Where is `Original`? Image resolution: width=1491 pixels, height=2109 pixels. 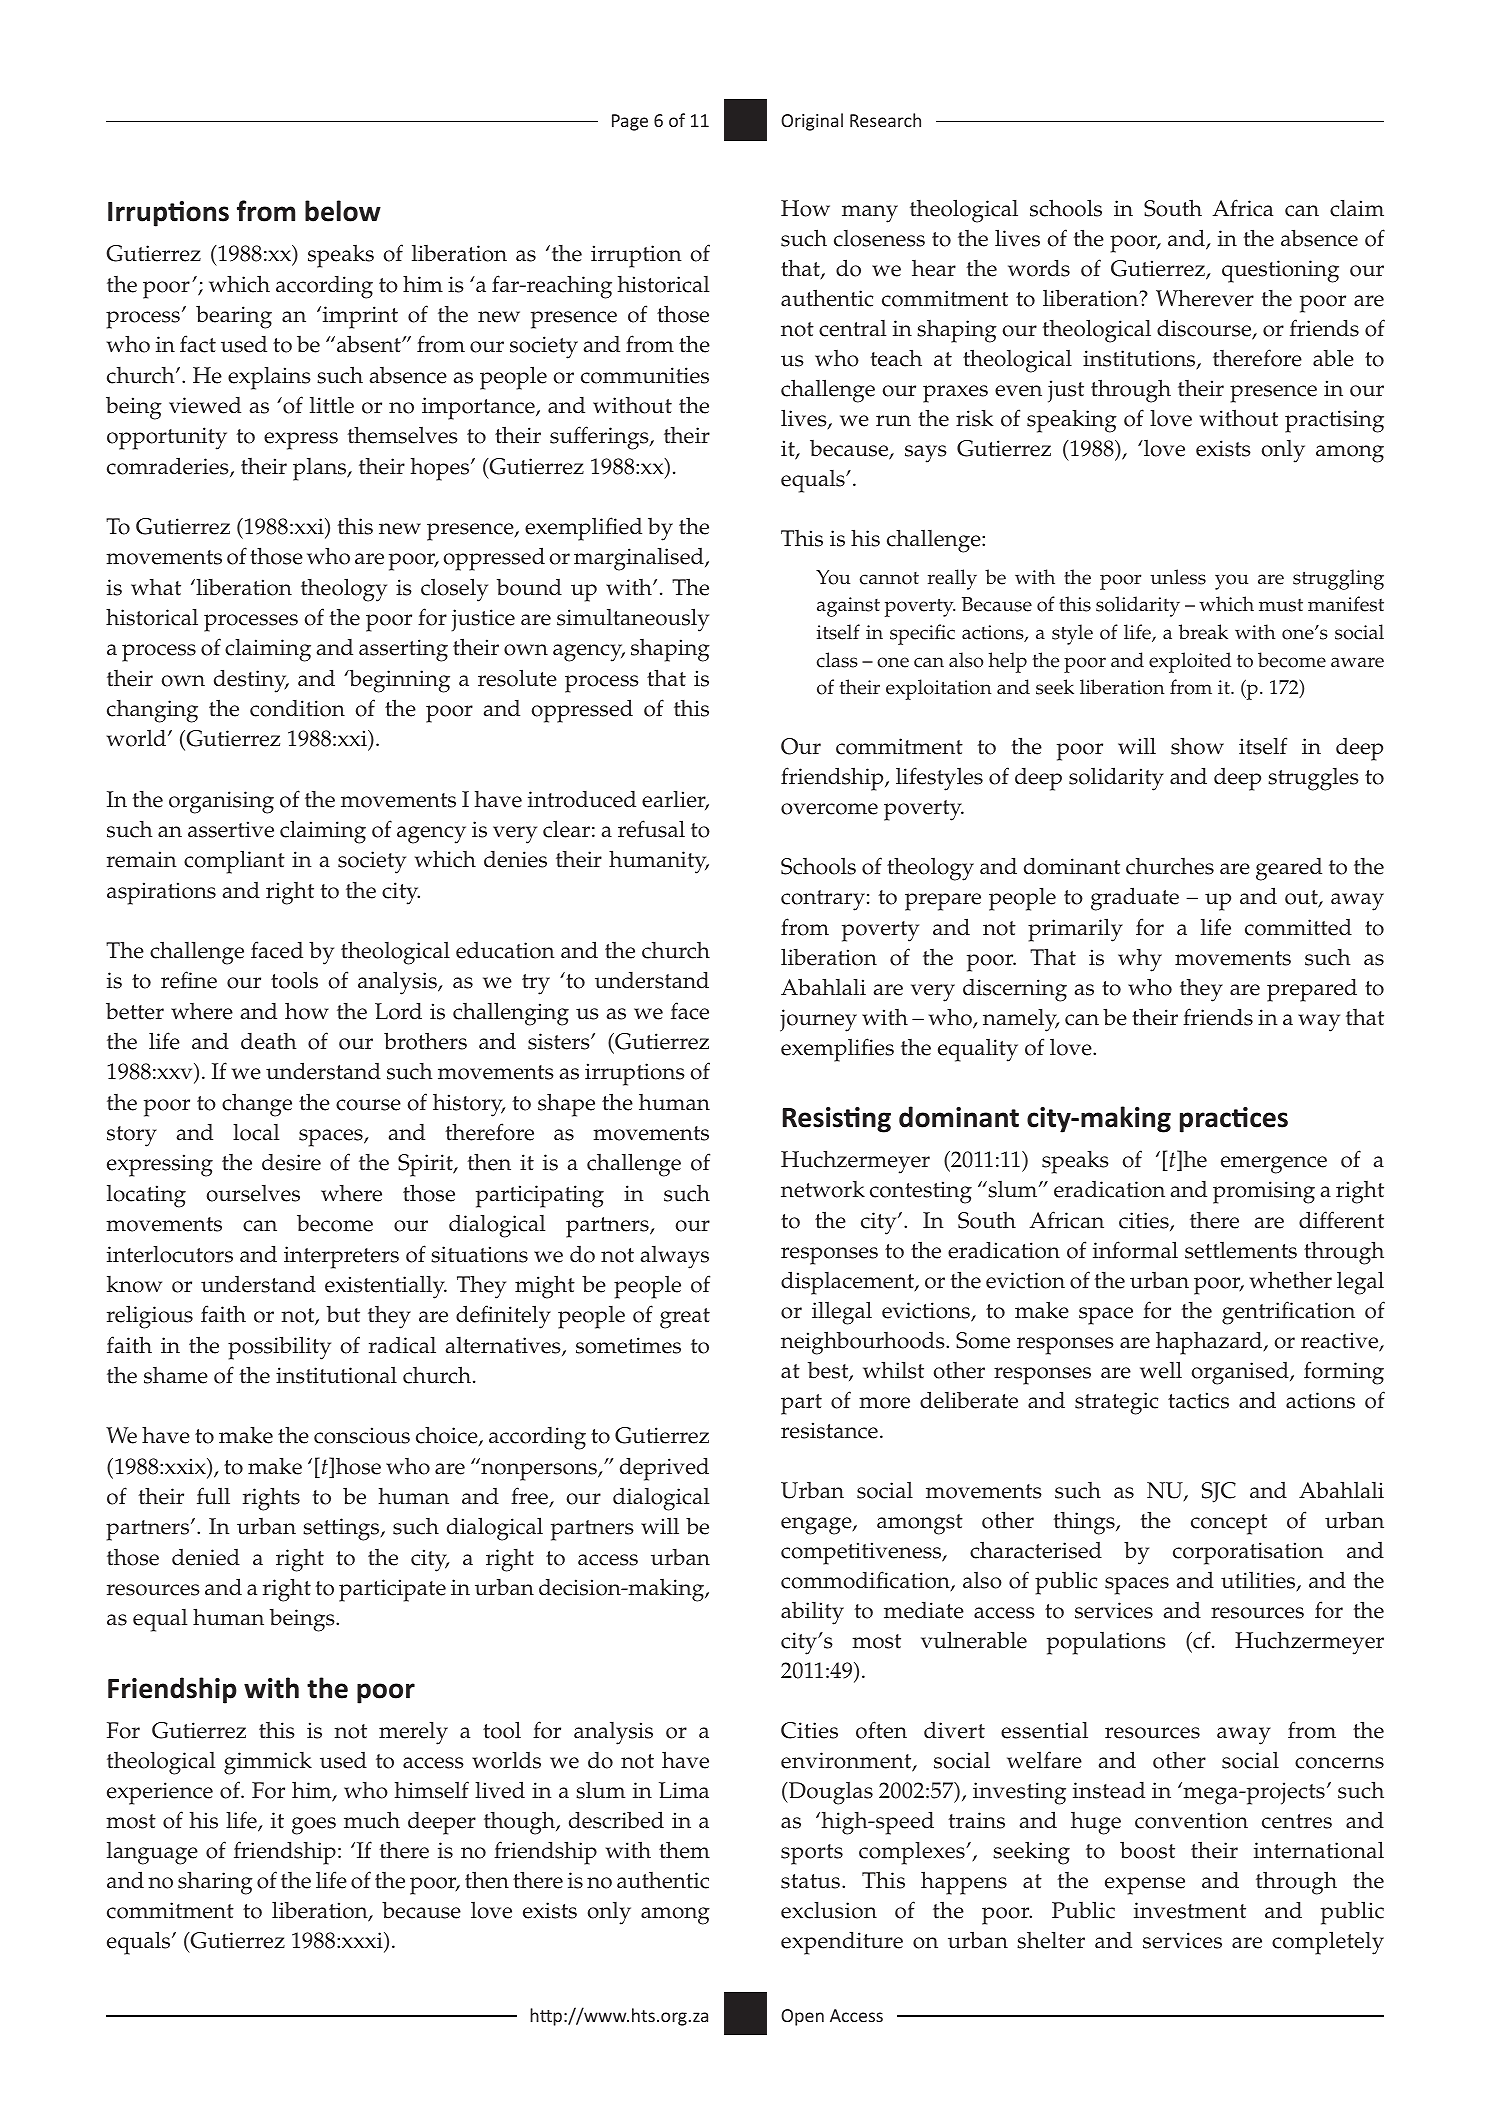
Original is located at coordinates (812, 122).
